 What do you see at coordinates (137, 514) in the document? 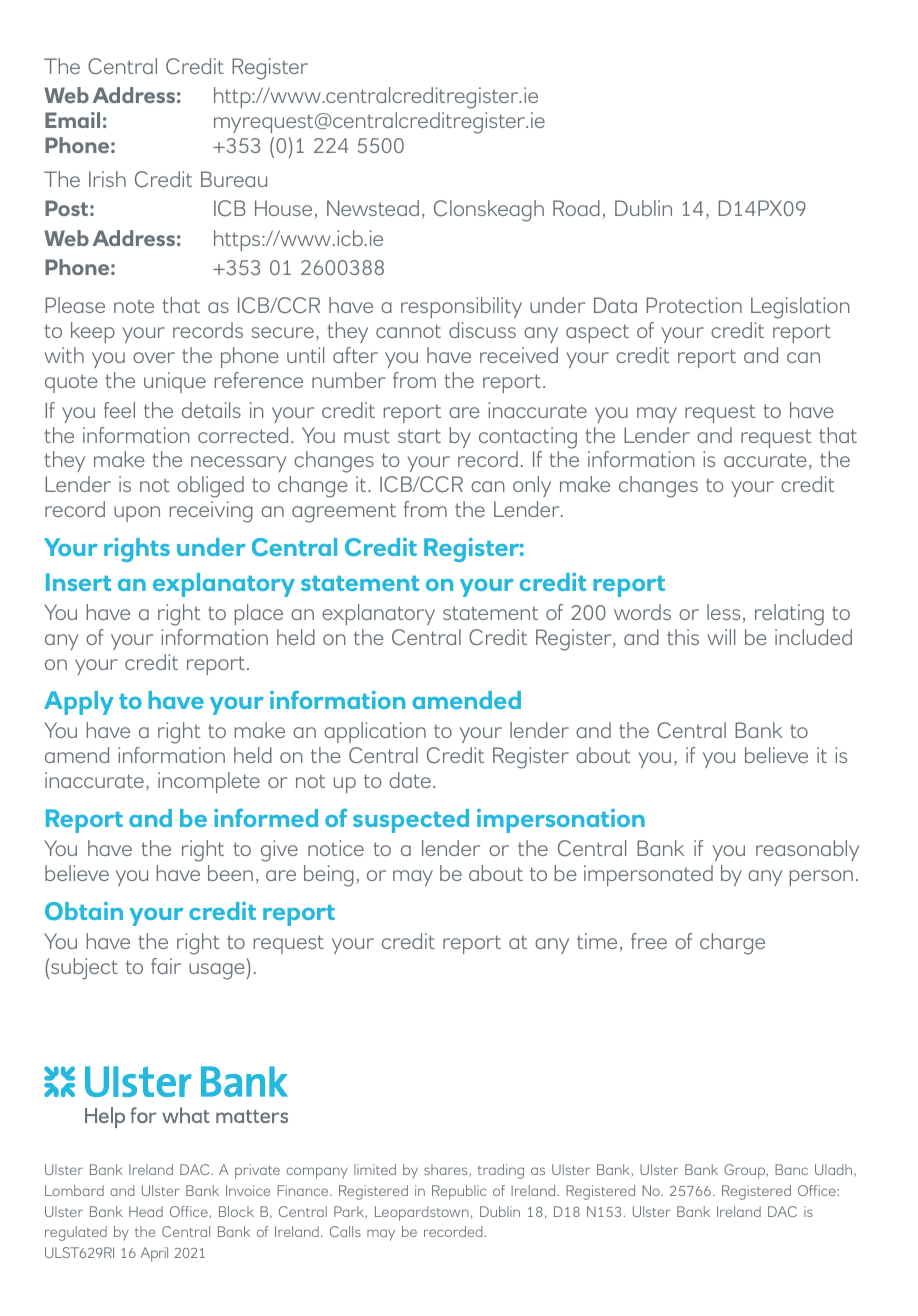
I see `upon` at bounding box center [137, 514].
